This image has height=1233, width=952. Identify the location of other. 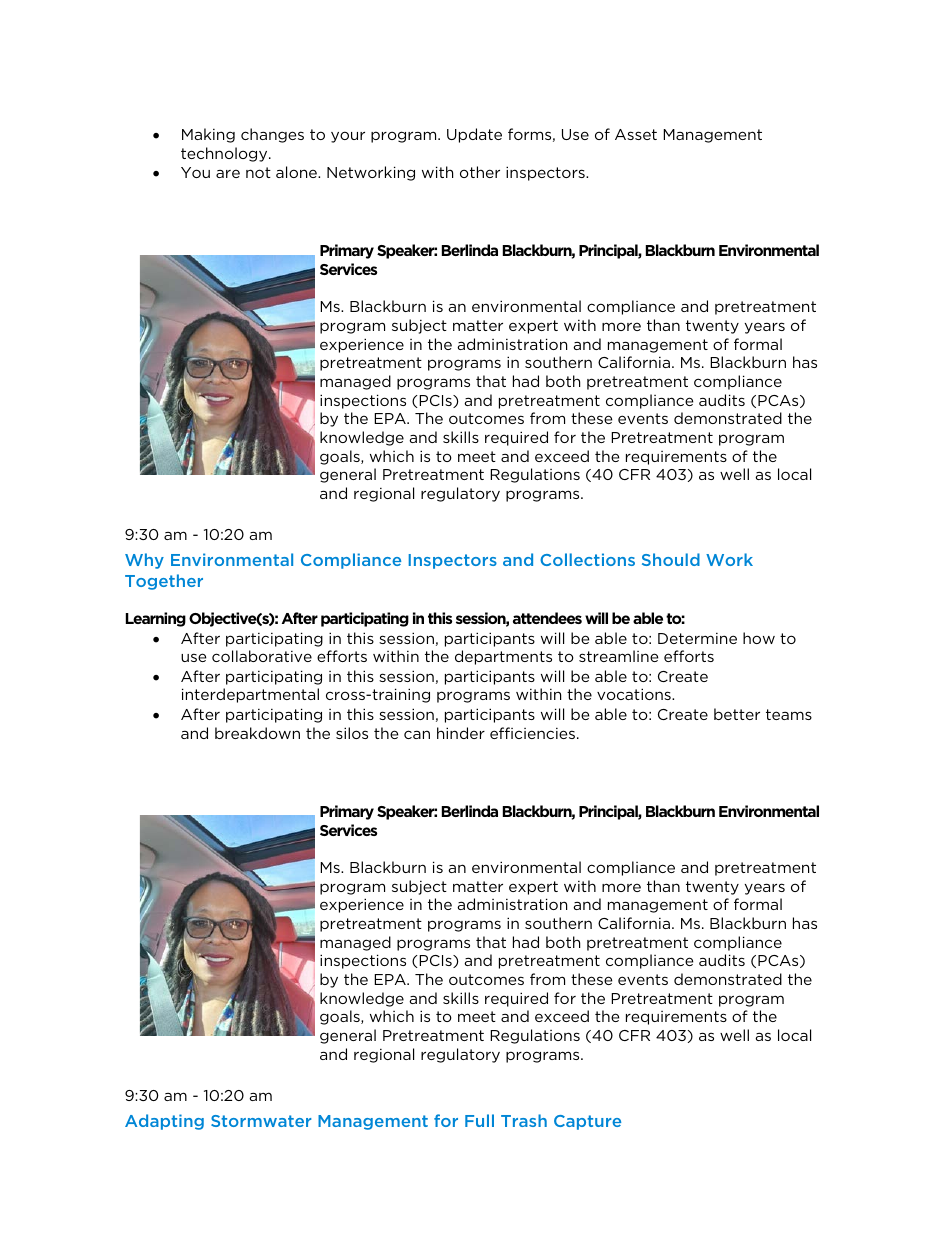
(480, 172).
